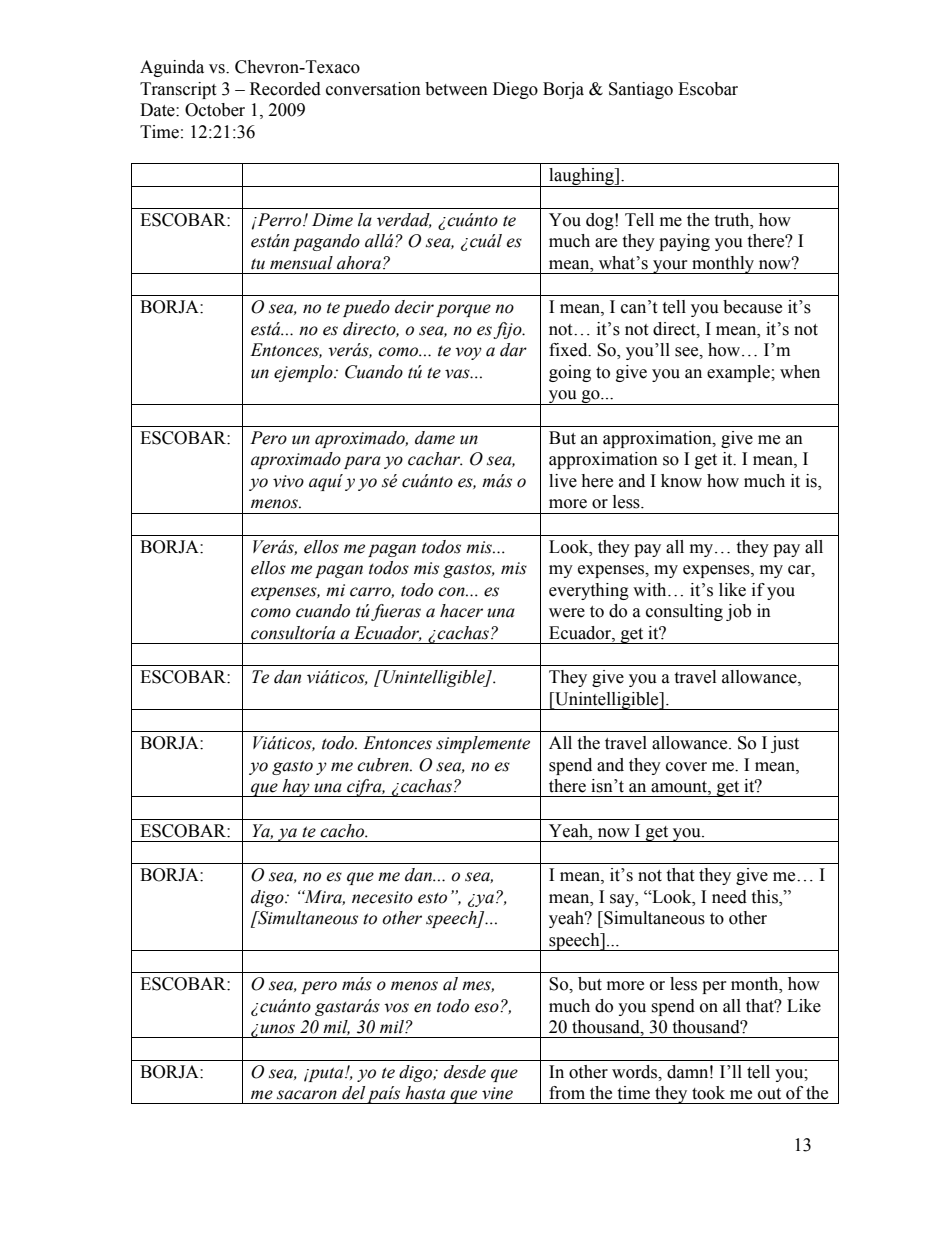 The image size is (952, 1233). What do you see at coordinates (277, 1029) in the page?
I see `unos` at bounding box center [277, 1029].
